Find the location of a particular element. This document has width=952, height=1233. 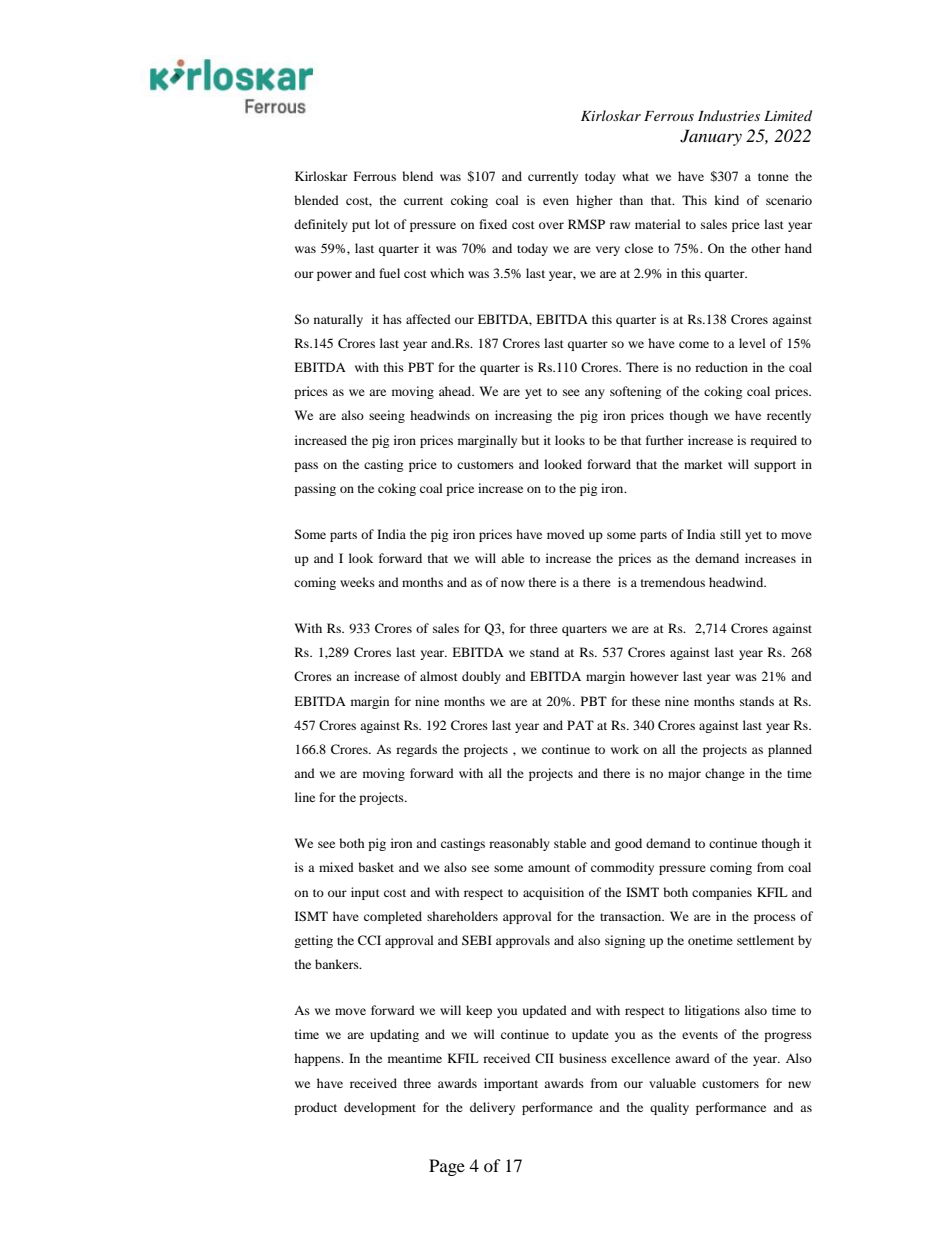

lot is located at coordinates (382, 224).
